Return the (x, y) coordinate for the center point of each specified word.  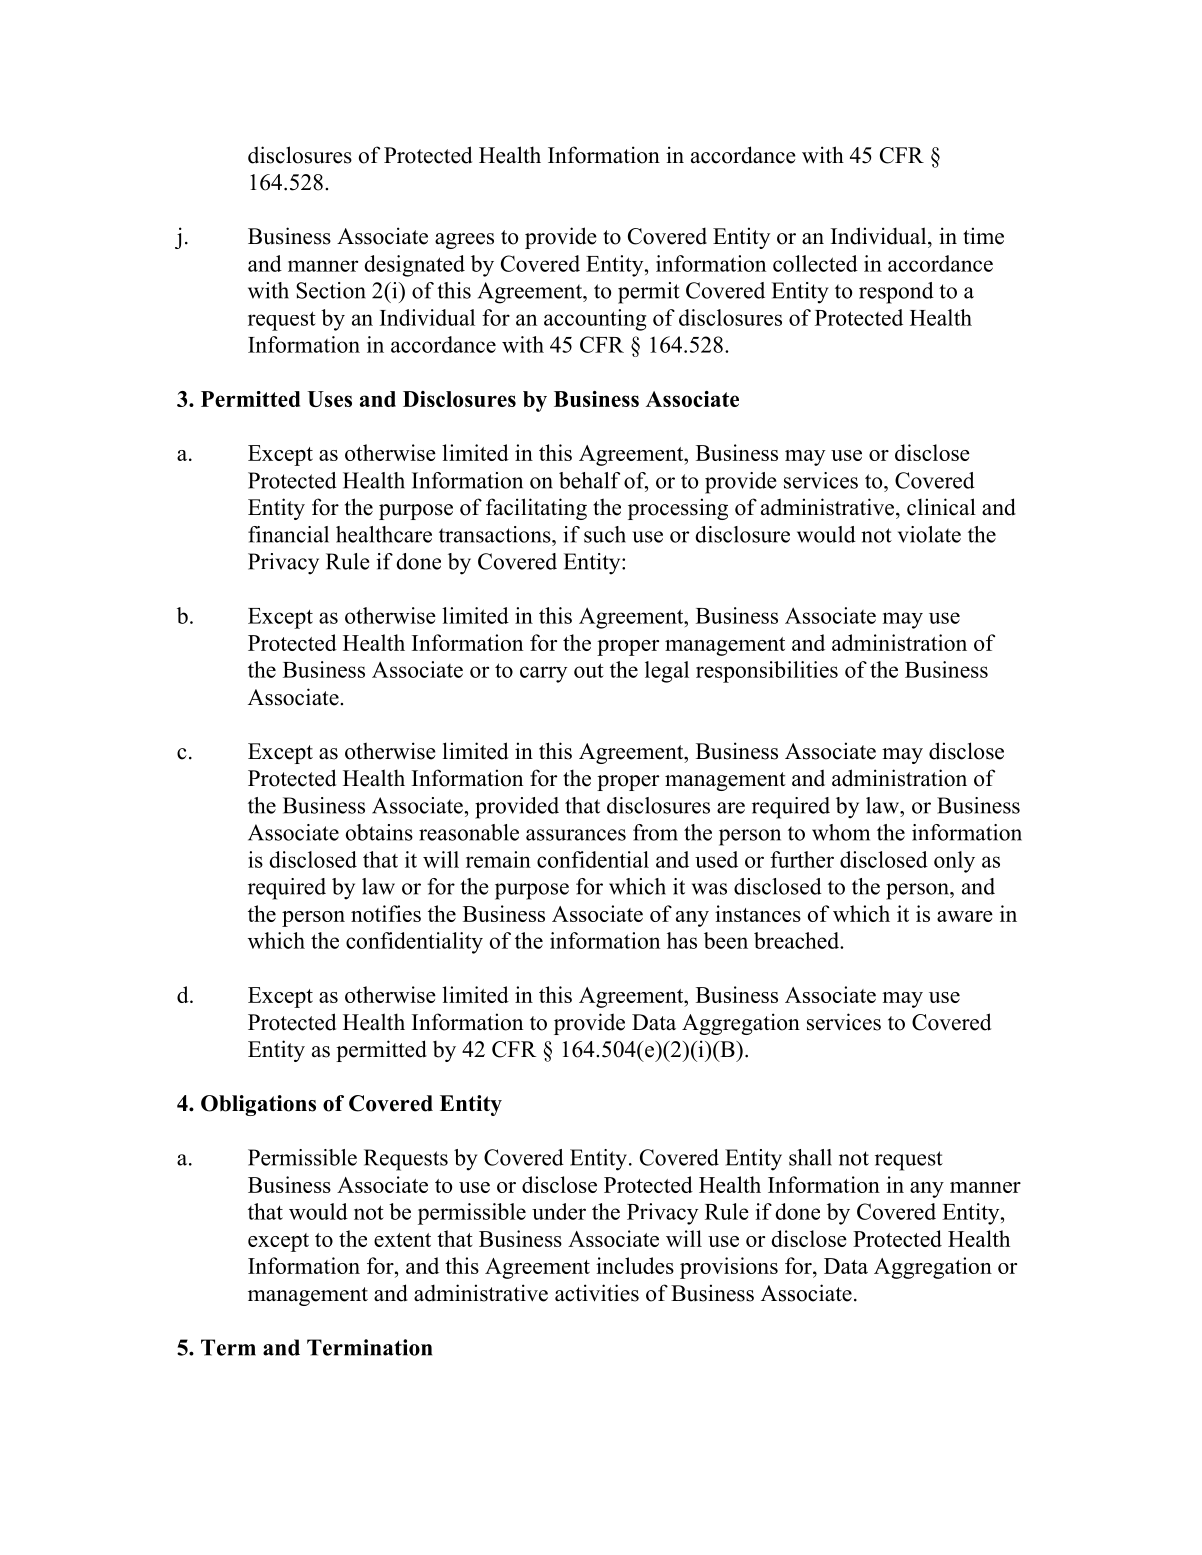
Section (331, 290)
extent (402, 1240)
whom (841, 832)
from (655, 832)
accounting (595, 320)
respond (896, 293)
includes (635, 1265)
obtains (379, 832)
